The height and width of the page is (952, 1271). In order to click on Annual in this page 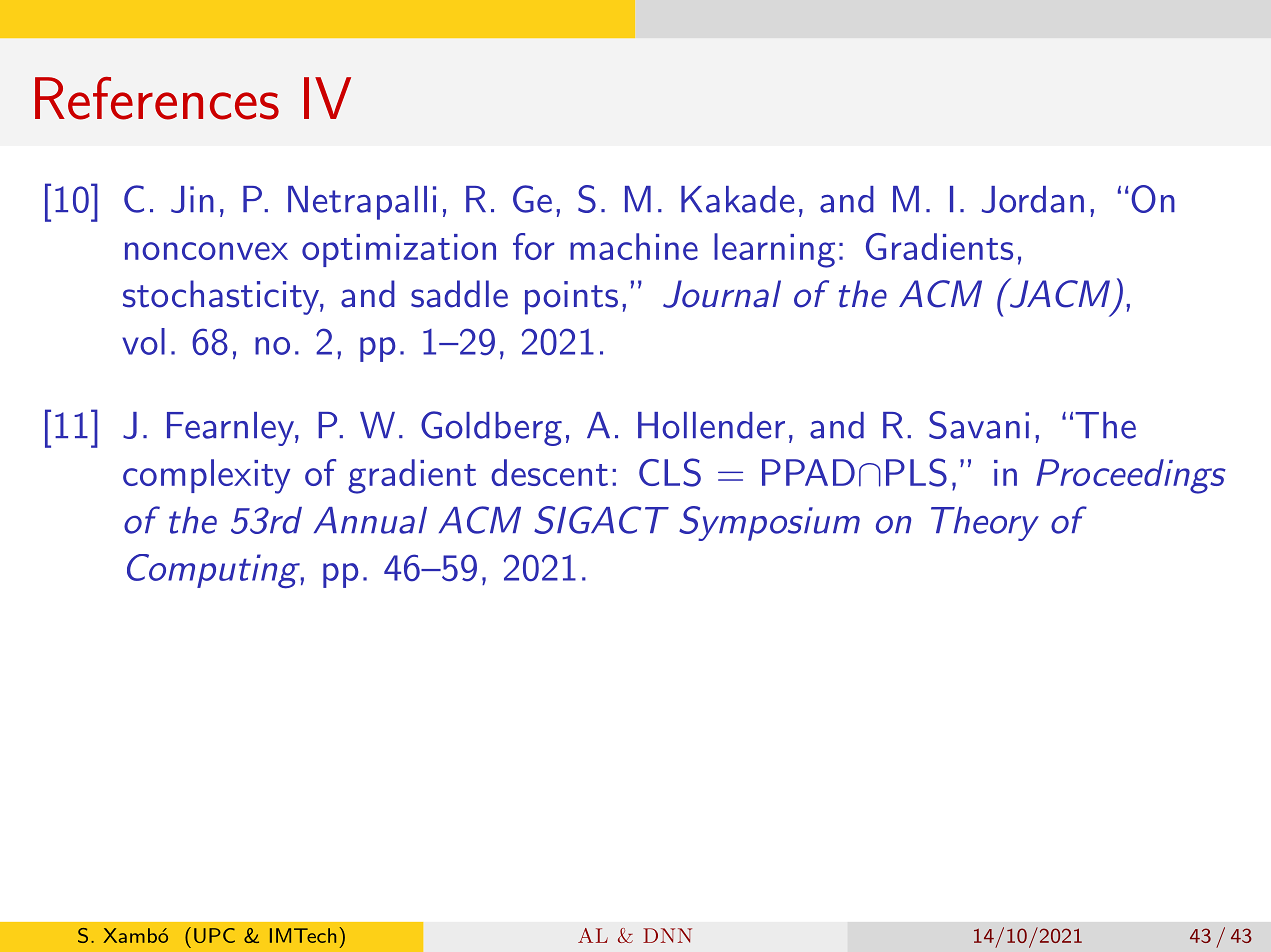, I will do `click(370, 520)`.
